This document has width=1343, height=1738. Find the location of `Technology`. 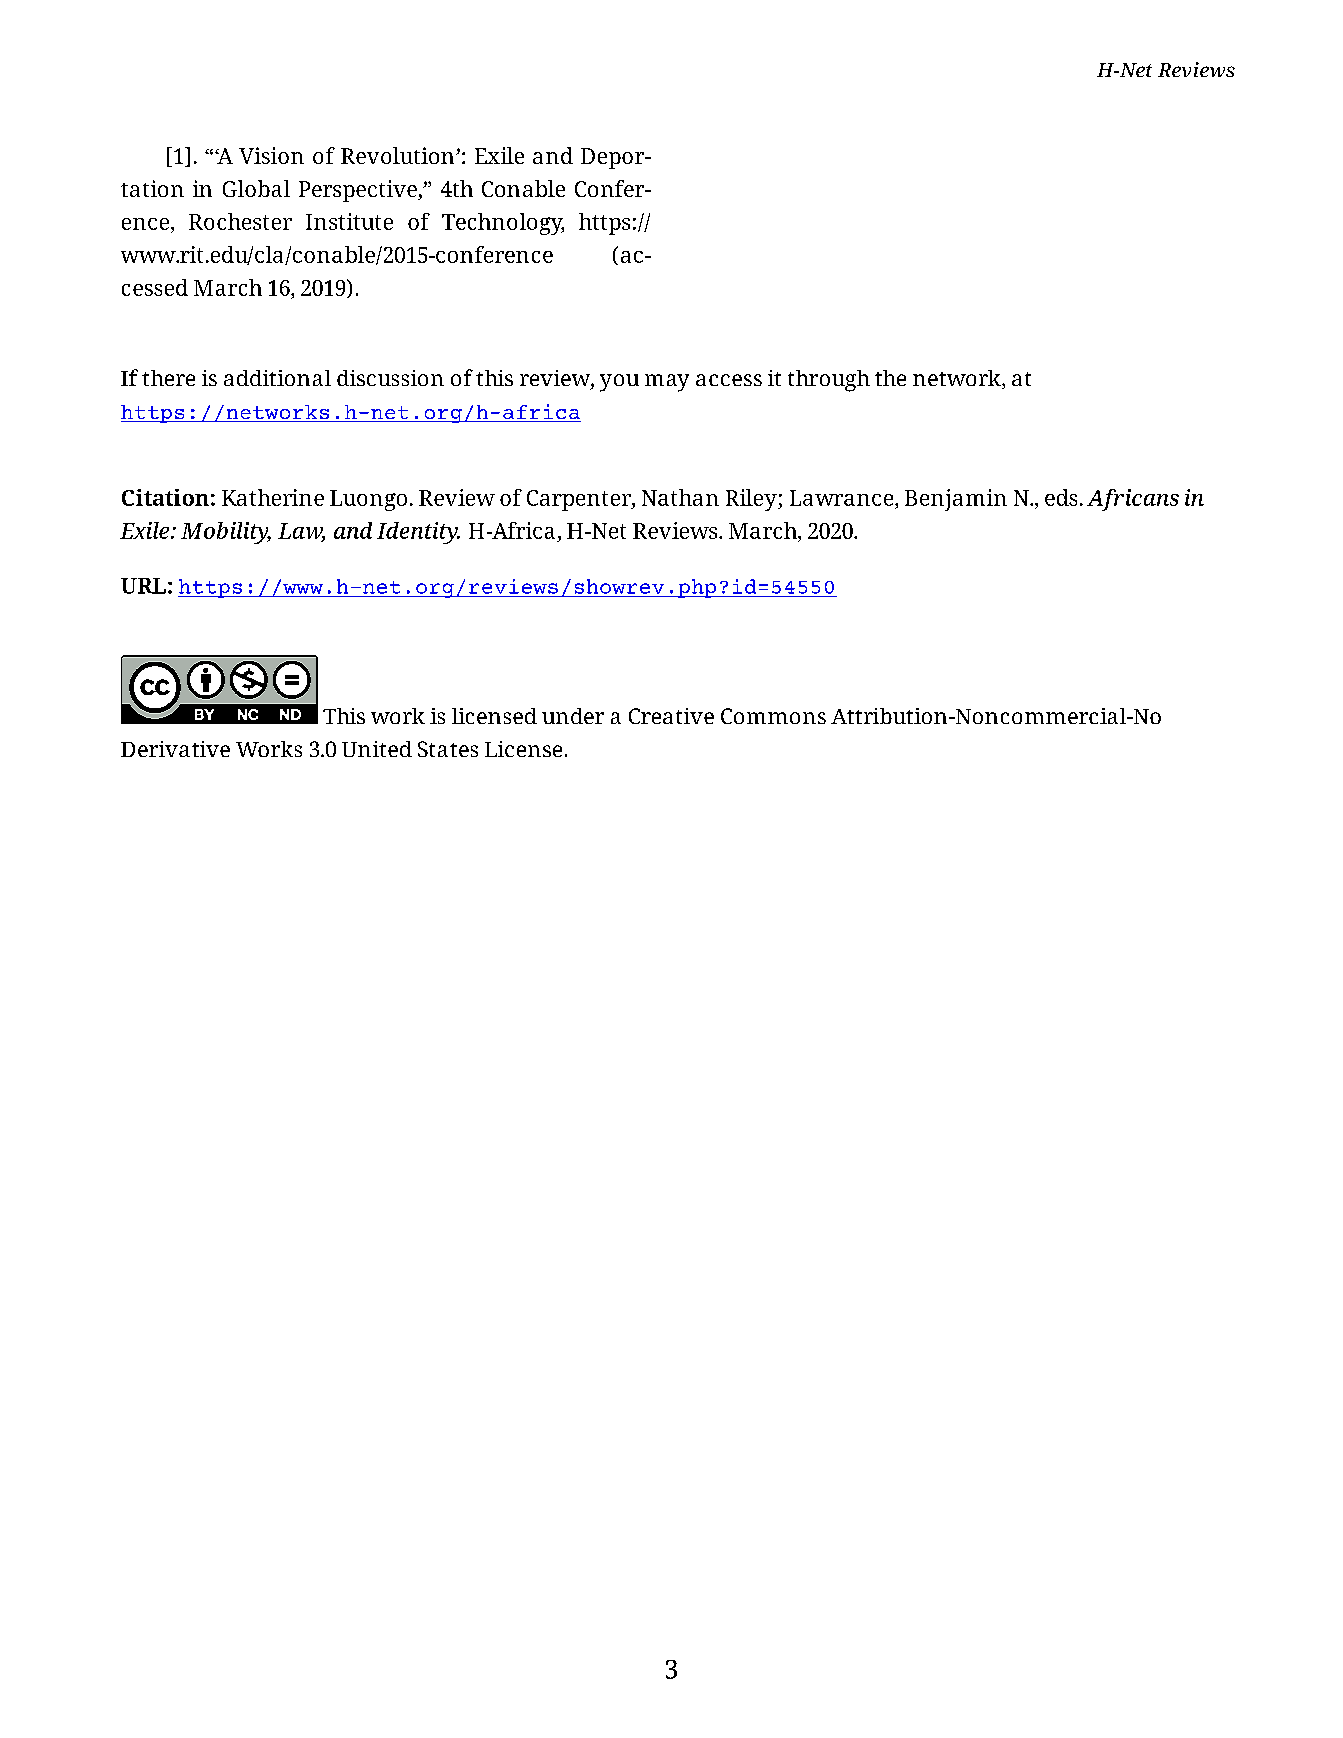

Technology is located at coordinates (503, 224).
